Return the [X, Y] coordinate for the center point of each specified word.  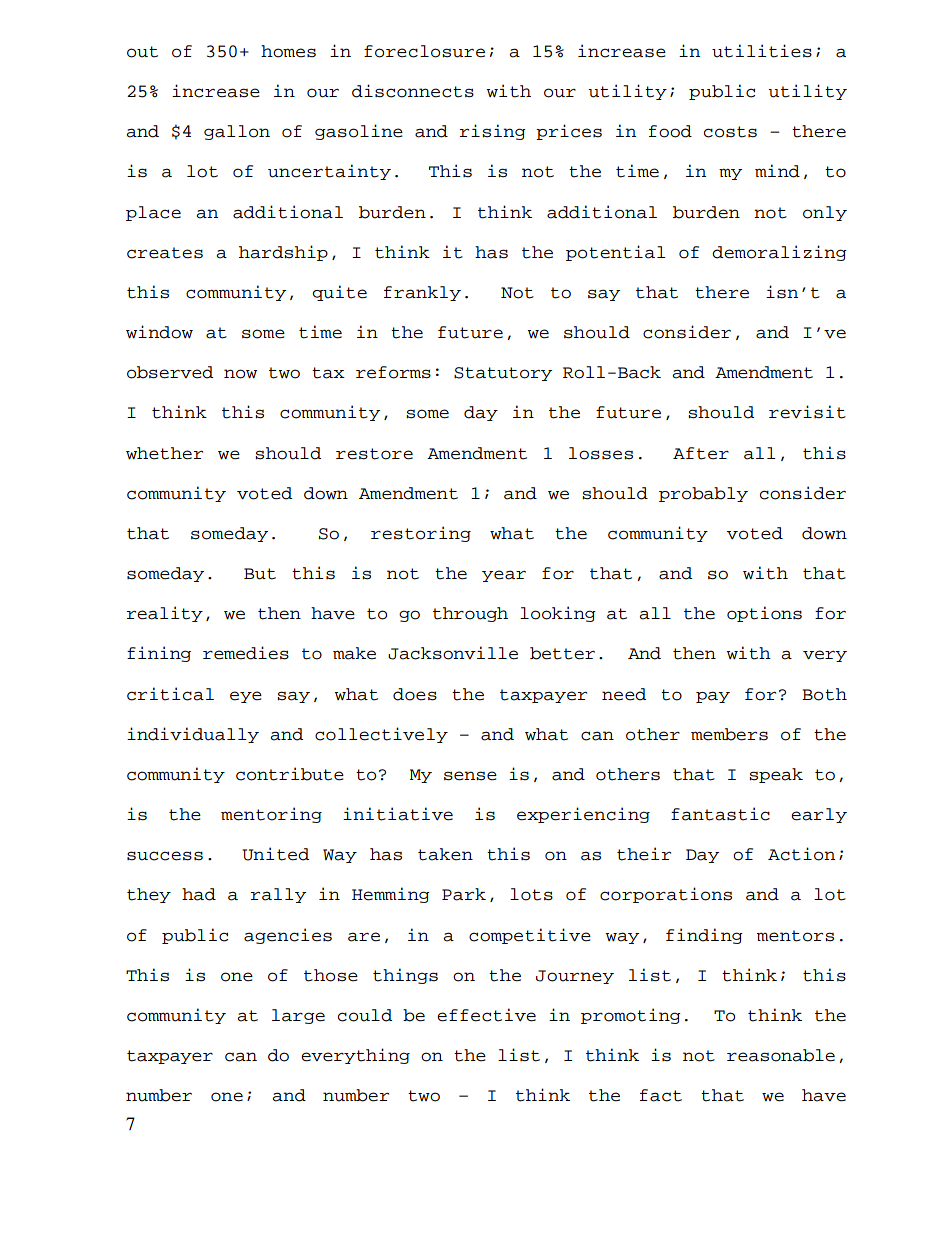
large [298, 1016]
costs [730, 132]
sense [470, 776]
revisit [807, 412]
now [240, 374]
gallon [237, 132]
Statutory [503, 374]
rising [493, 132]
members [729, 734]
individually [193, 735]
